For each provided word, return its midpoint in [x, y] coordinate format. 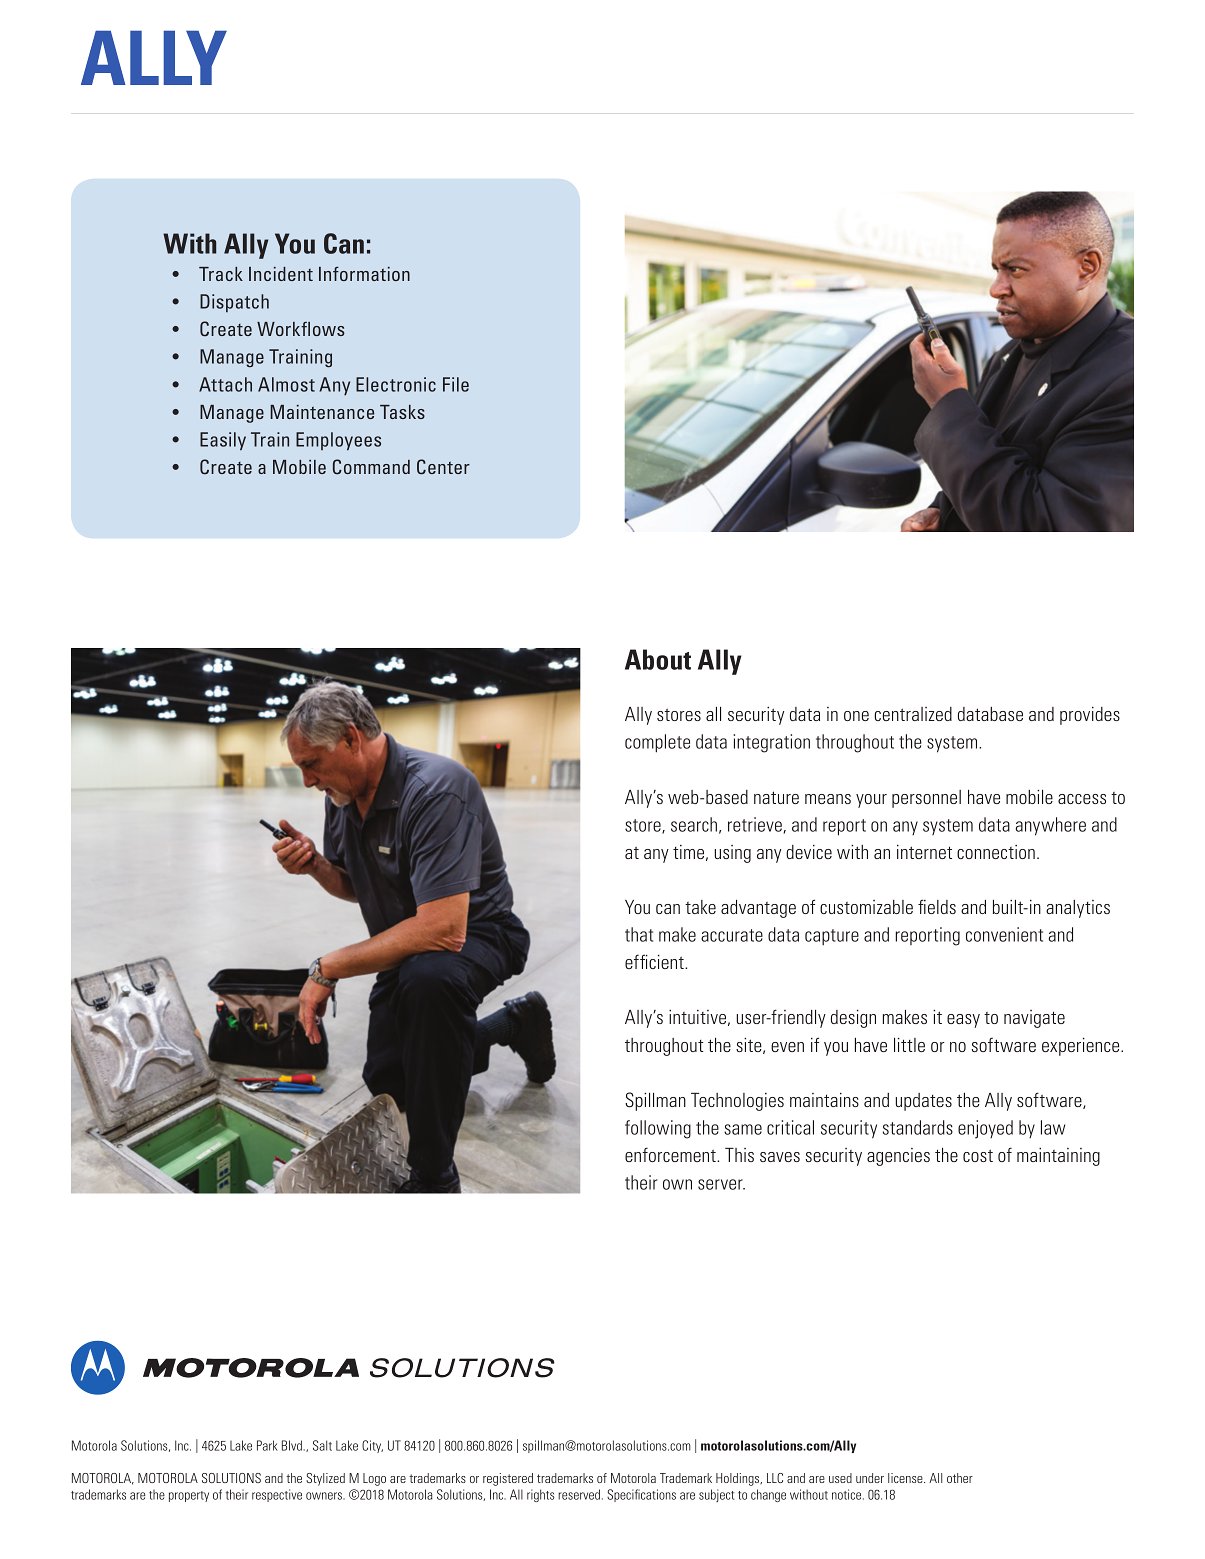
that [639, 934]
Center [443, 467]
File [456, 384]
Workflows [301, 329]
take [700, 907]
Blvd [292, 1445]
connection [996, 852]
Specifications [641, 1495]
